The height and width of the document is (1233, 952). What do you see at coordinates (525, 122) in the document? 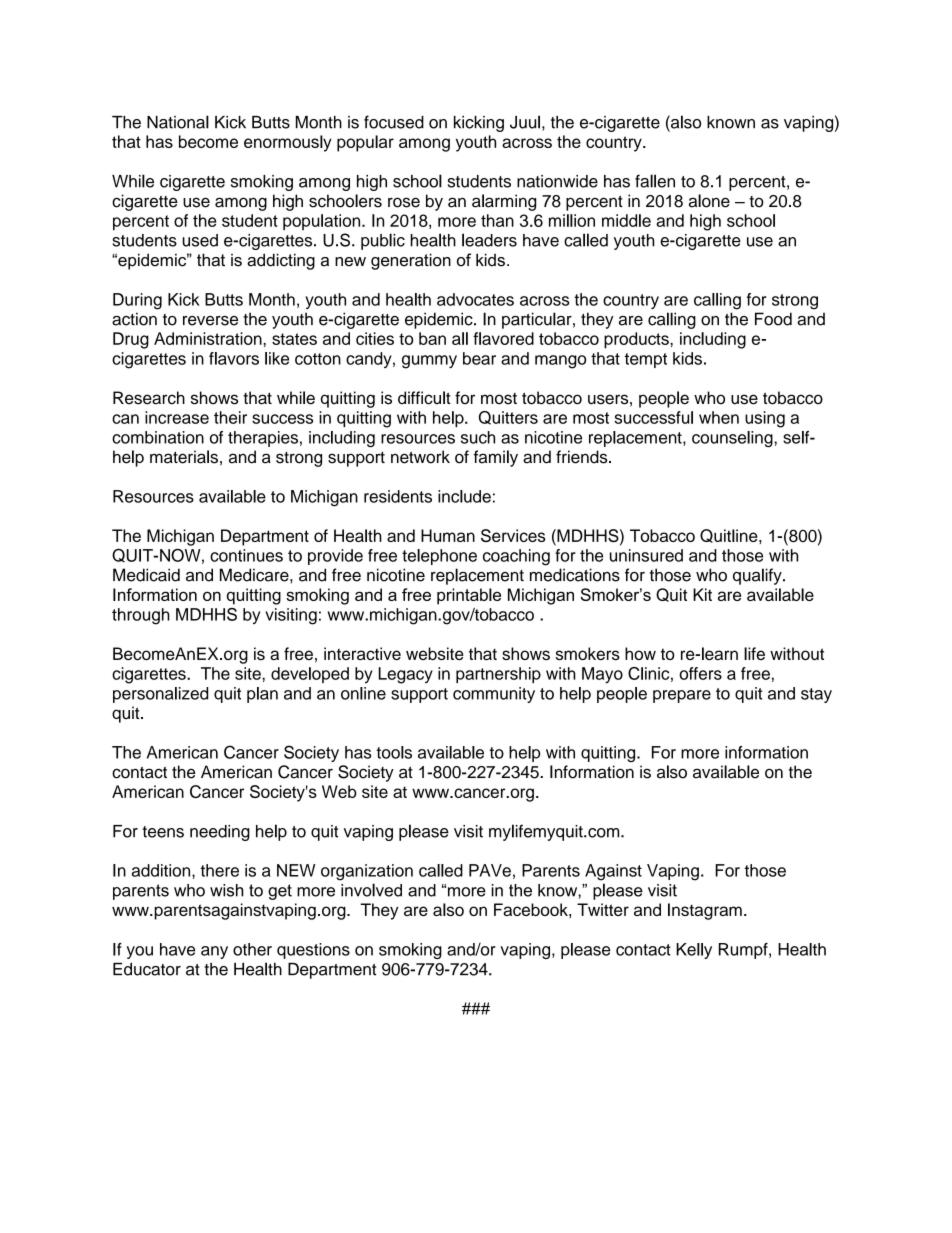
I see `Juul` at bounding box center [525, 122].
